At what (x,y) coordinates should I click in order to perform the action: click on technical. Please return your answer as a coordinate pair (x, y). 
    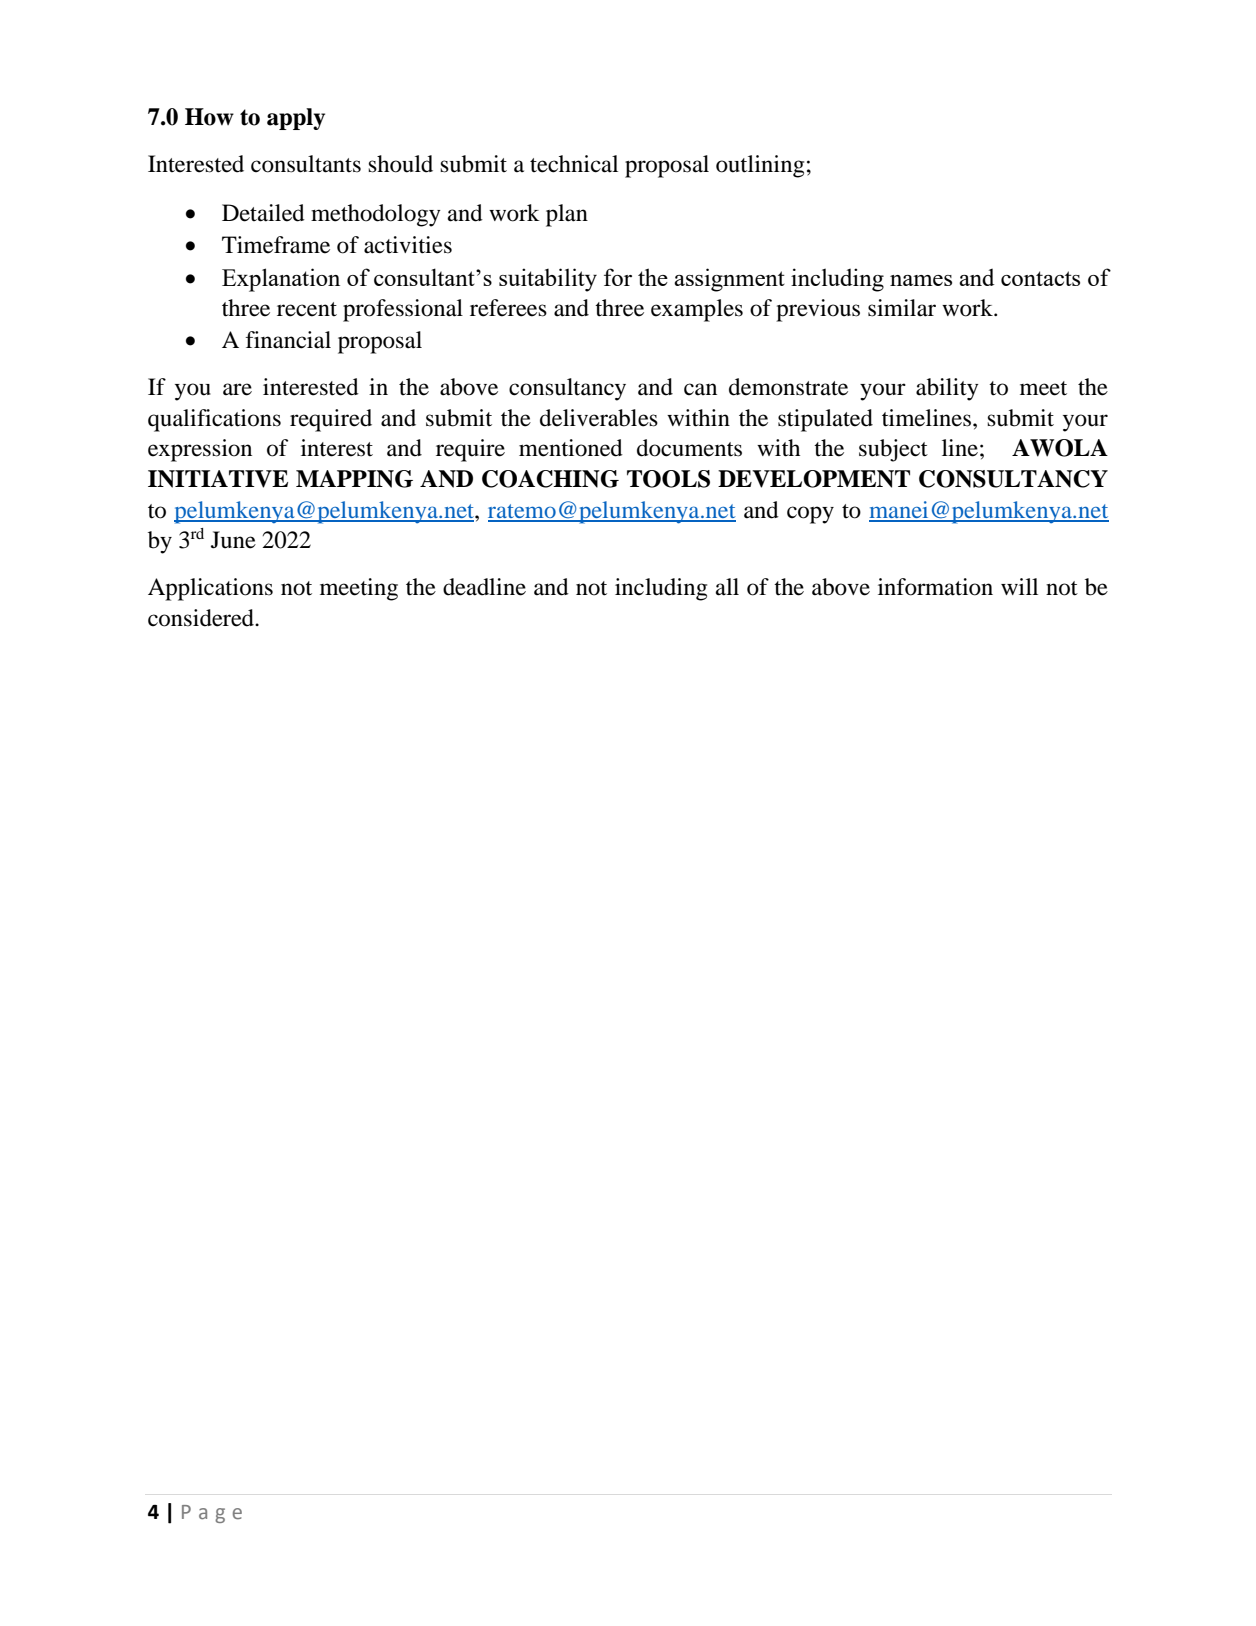
    Looking at the image, I should click on (574, 164).
